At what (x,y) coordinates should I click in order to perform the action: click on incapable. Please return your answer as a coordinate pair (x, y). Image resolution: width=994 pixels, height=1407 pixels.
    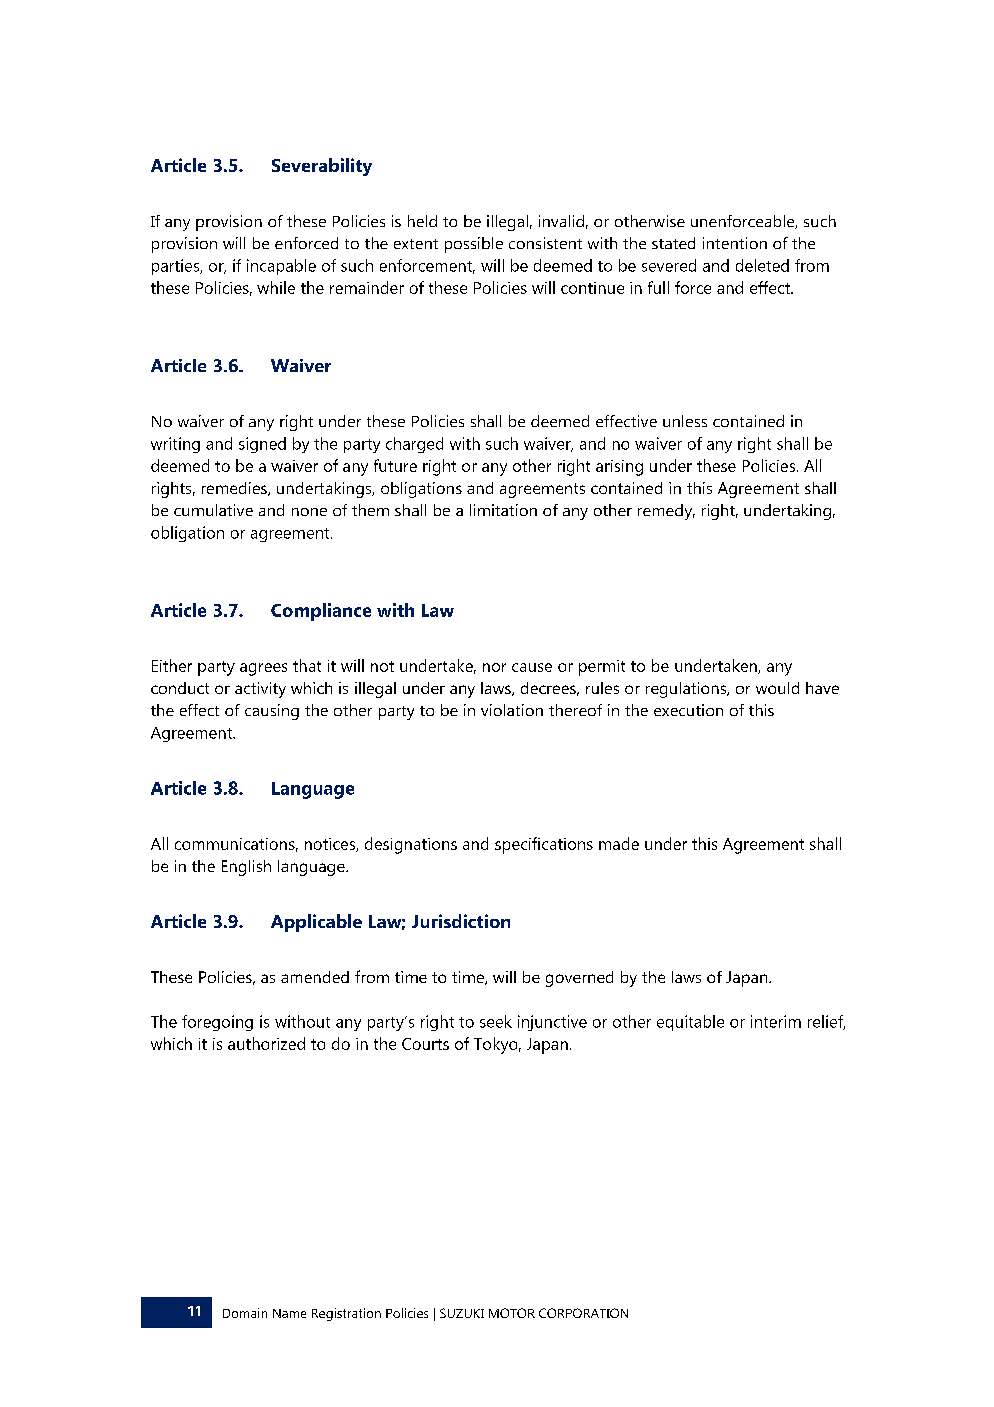
    Looking at the image, I should click on (281, 267).
